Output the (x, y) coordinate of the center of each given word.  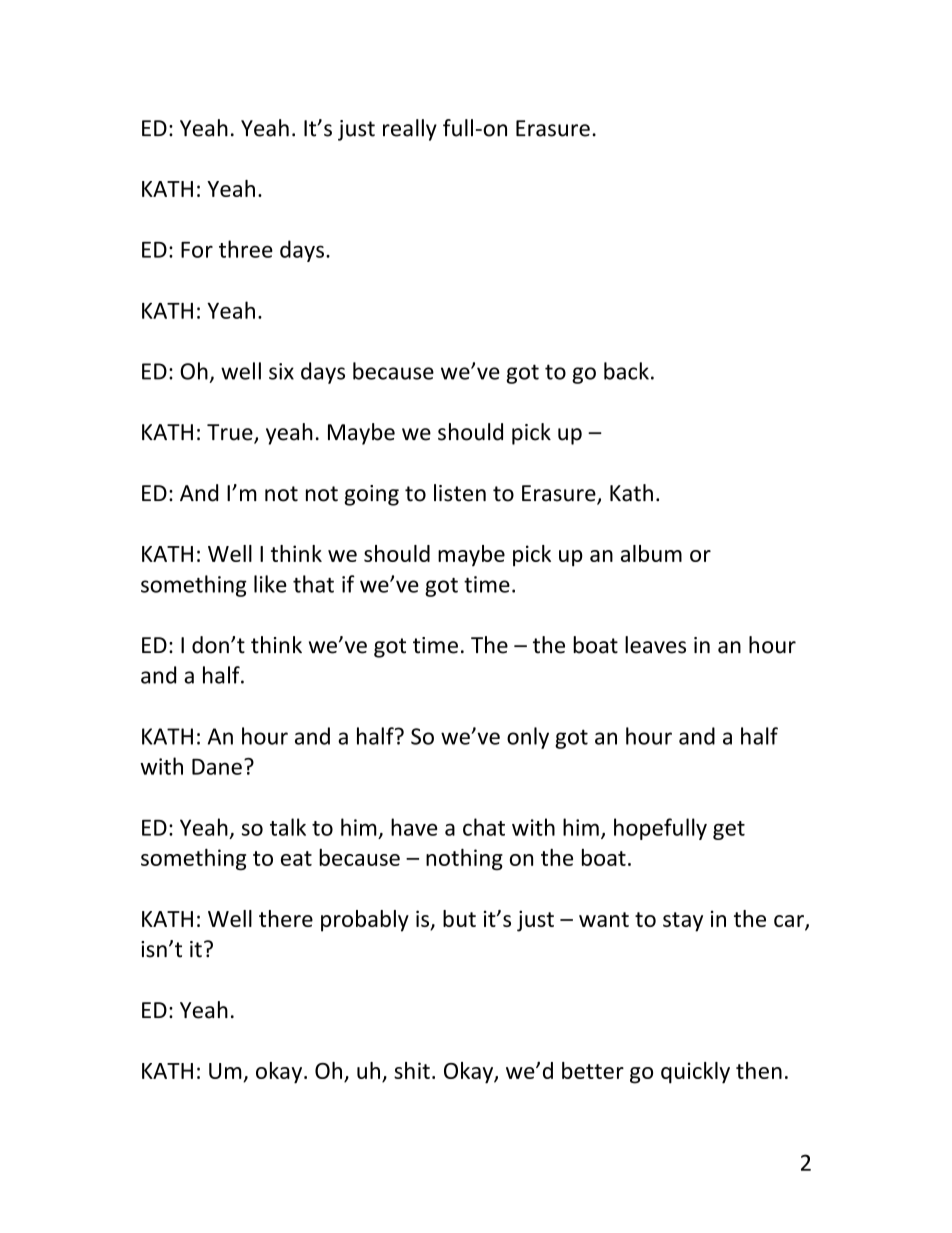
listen (460, 493)
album (651, 553)
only (528, 738)
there (286, 918)
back (626, 371)
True (231, 433)
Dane (217, 767)
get (729, 830)
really (410, 130)
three (246, 249)
